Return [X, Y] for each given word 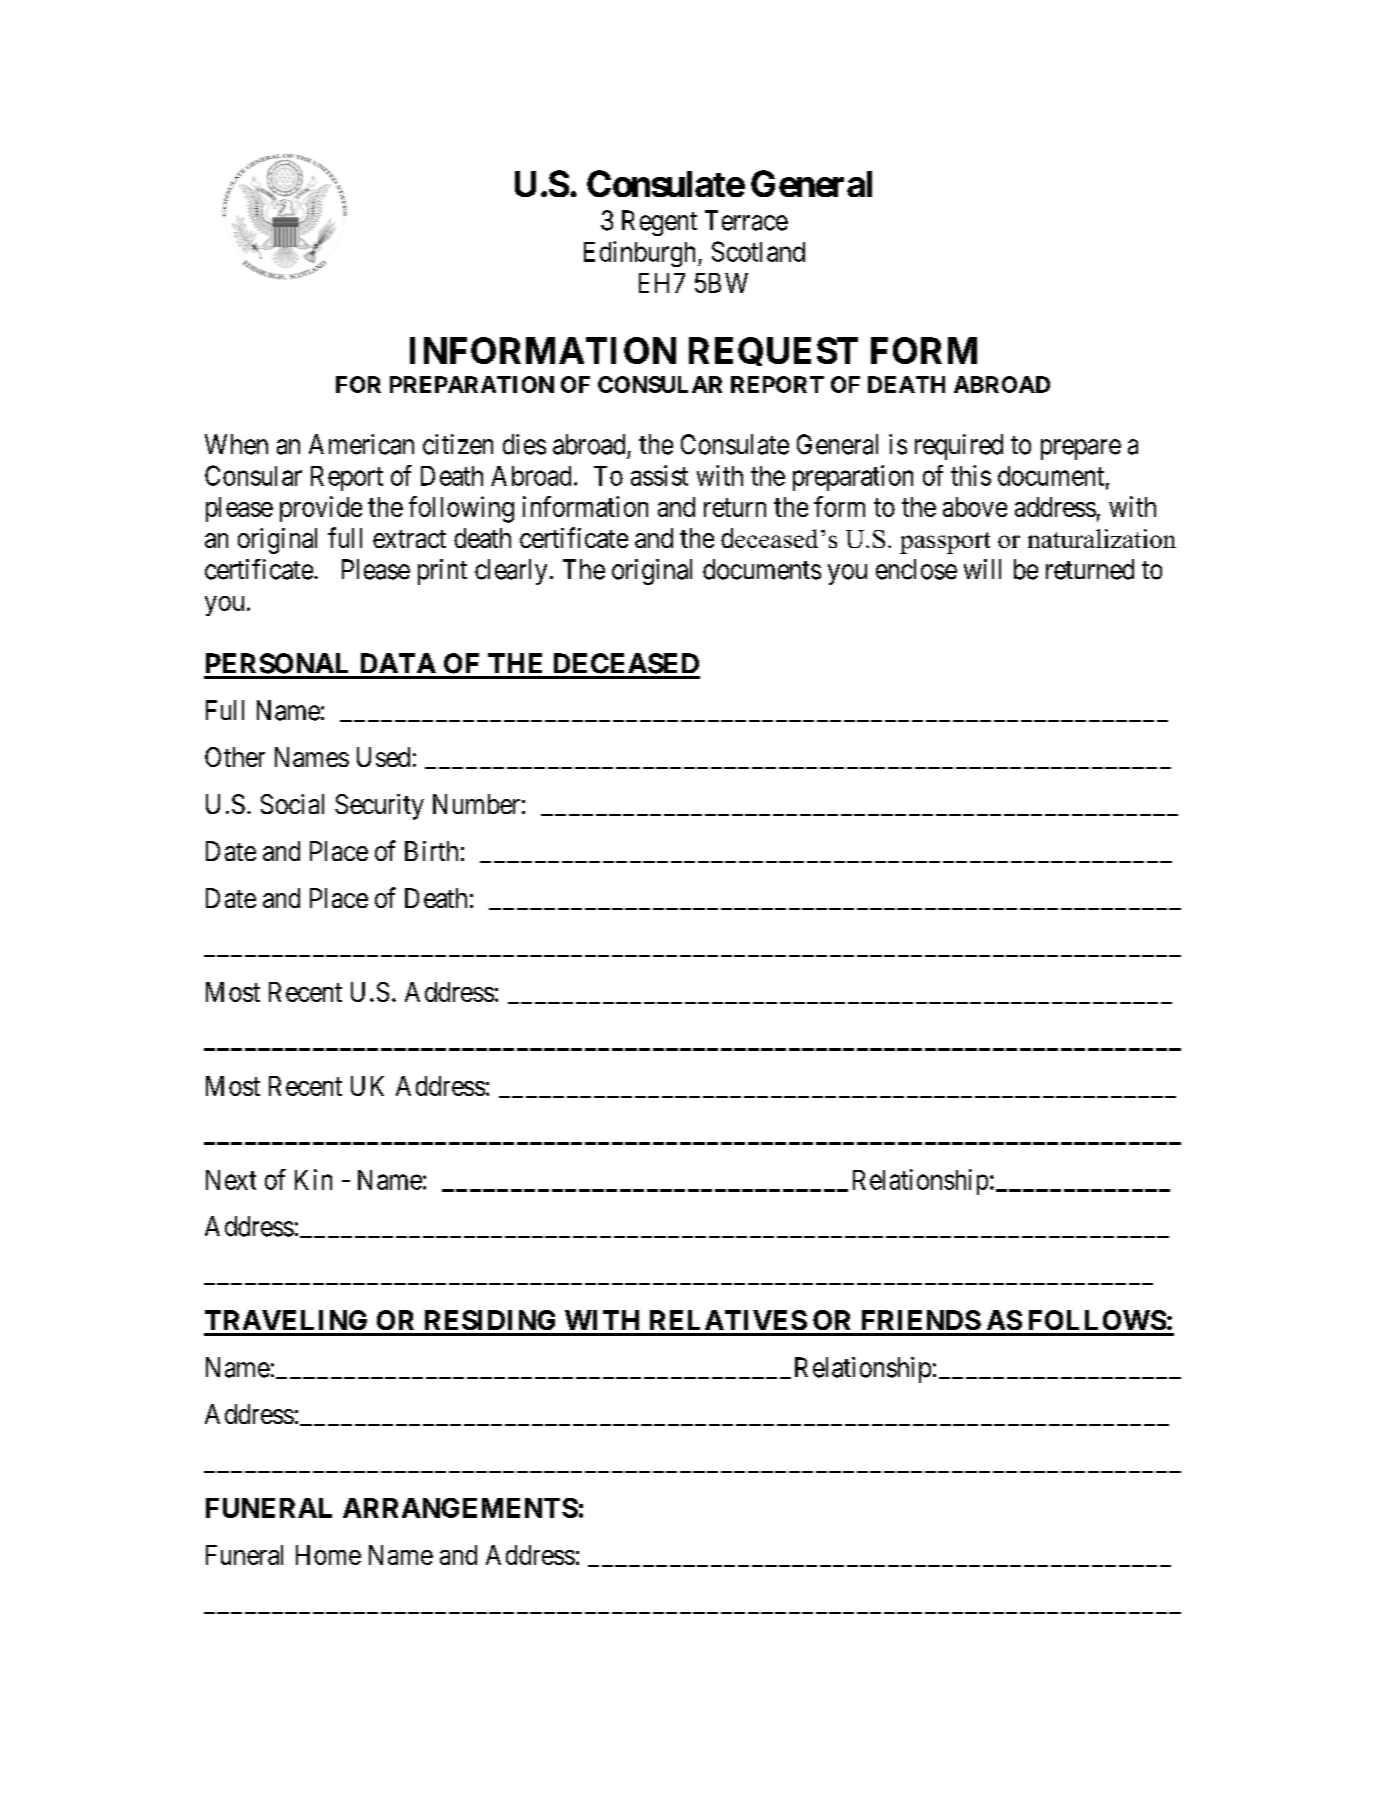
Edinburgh [641, 254]
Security [379, 807]
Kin [313, 1179]
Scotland [758, 251]
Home [328, 1555]
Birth [431, 851]
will [982, 569]
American [361, 444]
